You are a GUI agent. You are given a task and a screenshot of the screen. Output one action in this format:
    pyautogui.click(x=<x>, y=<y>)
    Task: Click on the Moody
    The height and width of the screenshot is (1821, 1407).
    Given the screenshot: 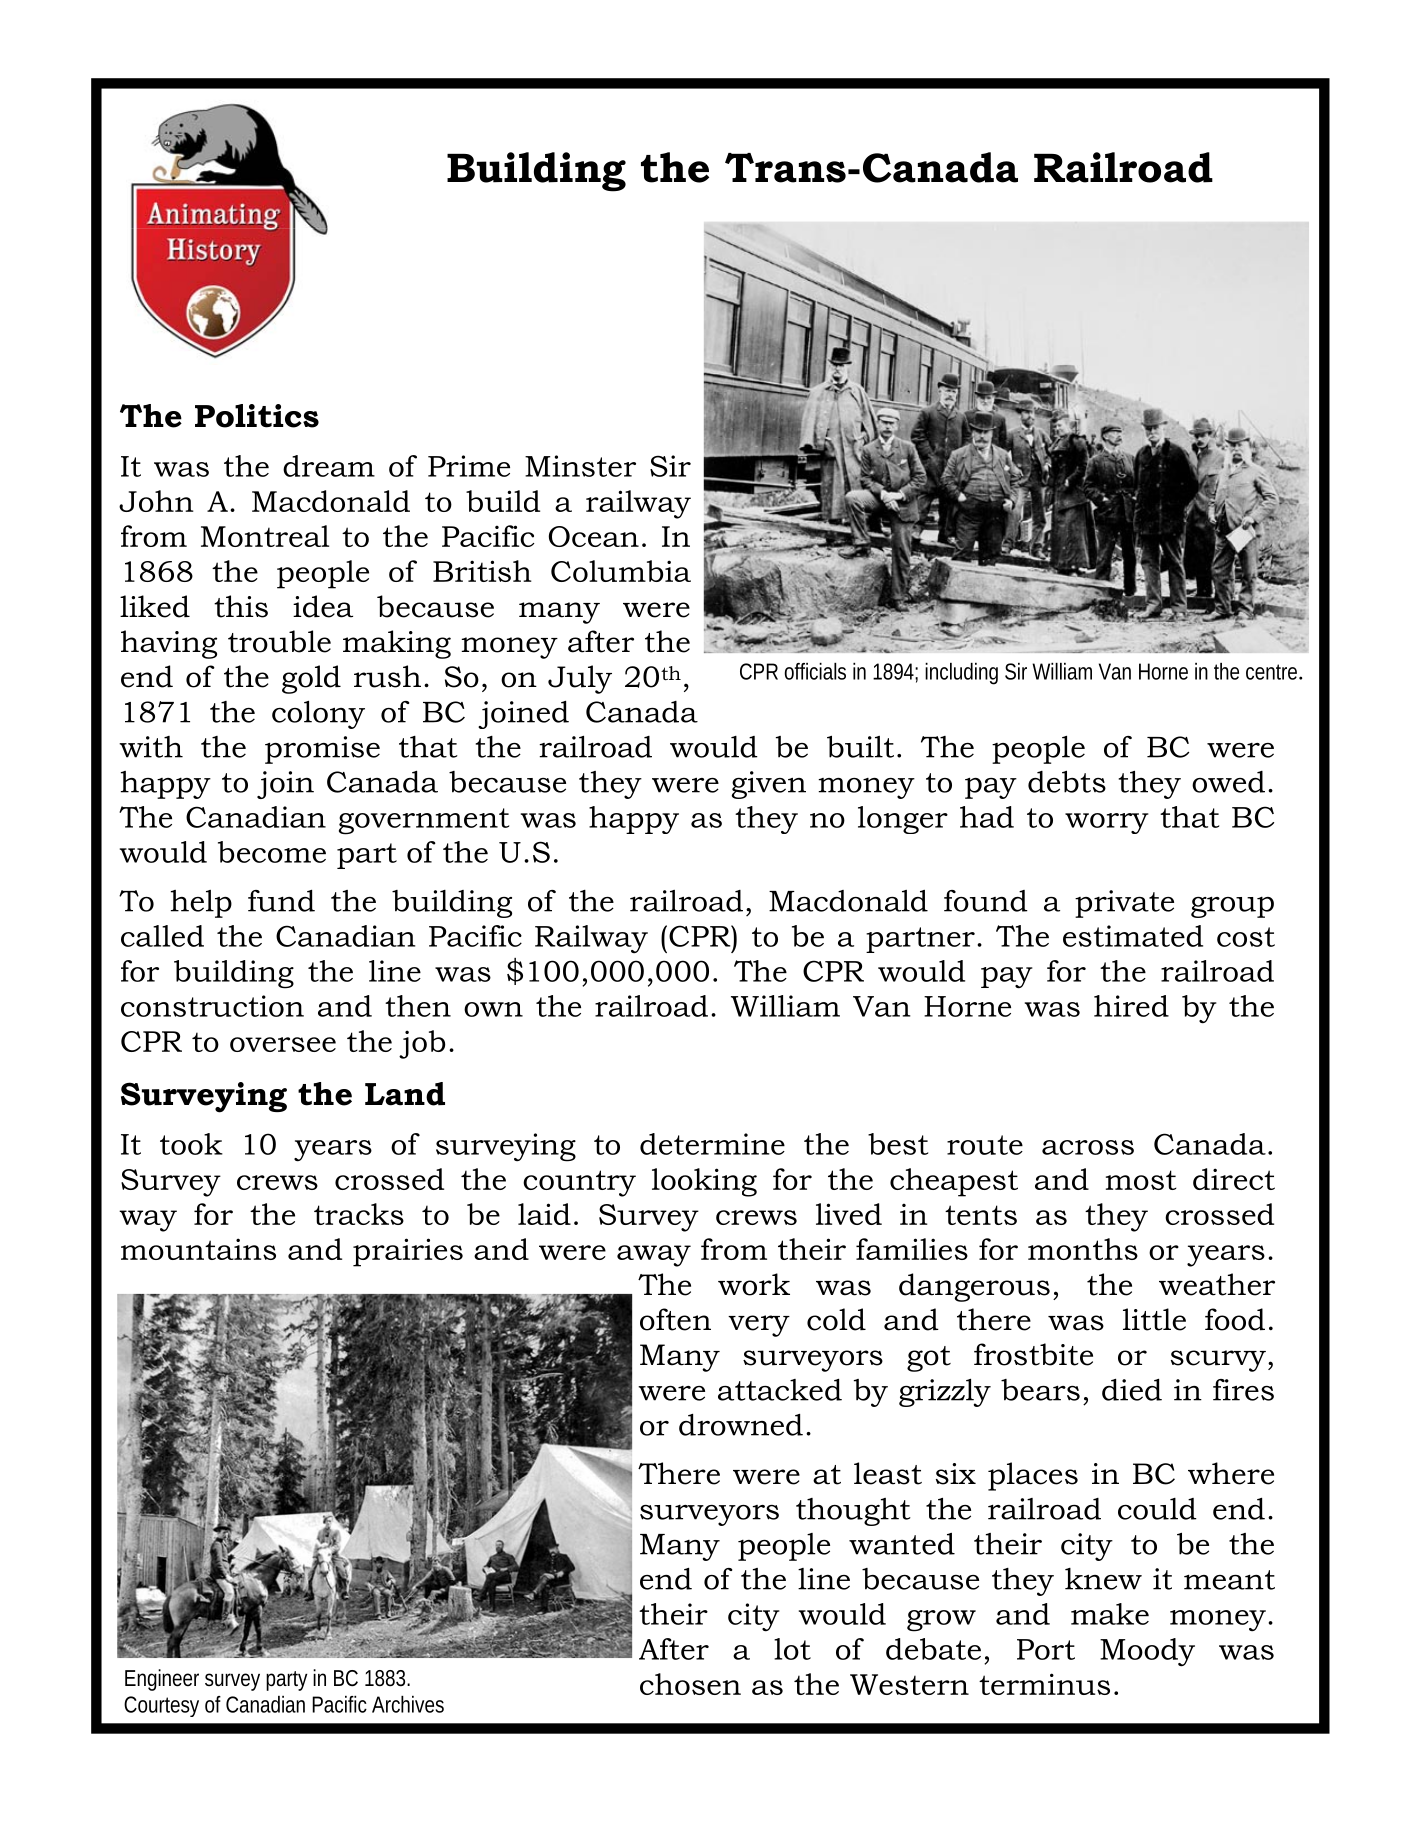 What is the action you would take?
    pyautogui.click(x=1147, y=1652)
